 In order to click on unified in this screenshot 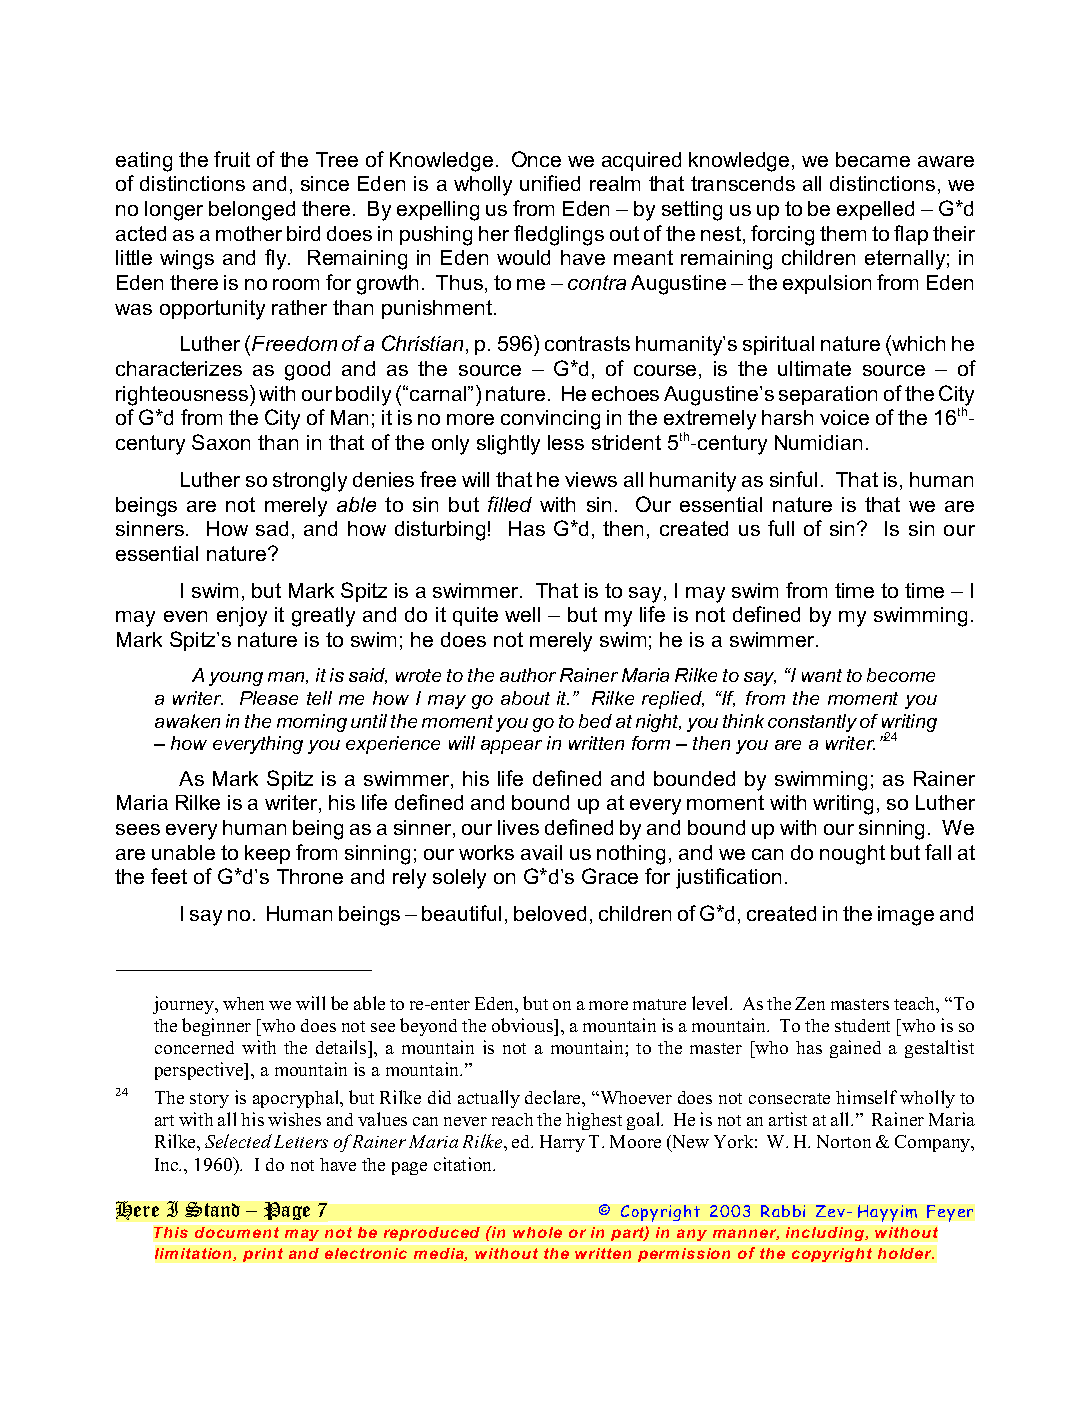, I will do `click(550, 183)`.
